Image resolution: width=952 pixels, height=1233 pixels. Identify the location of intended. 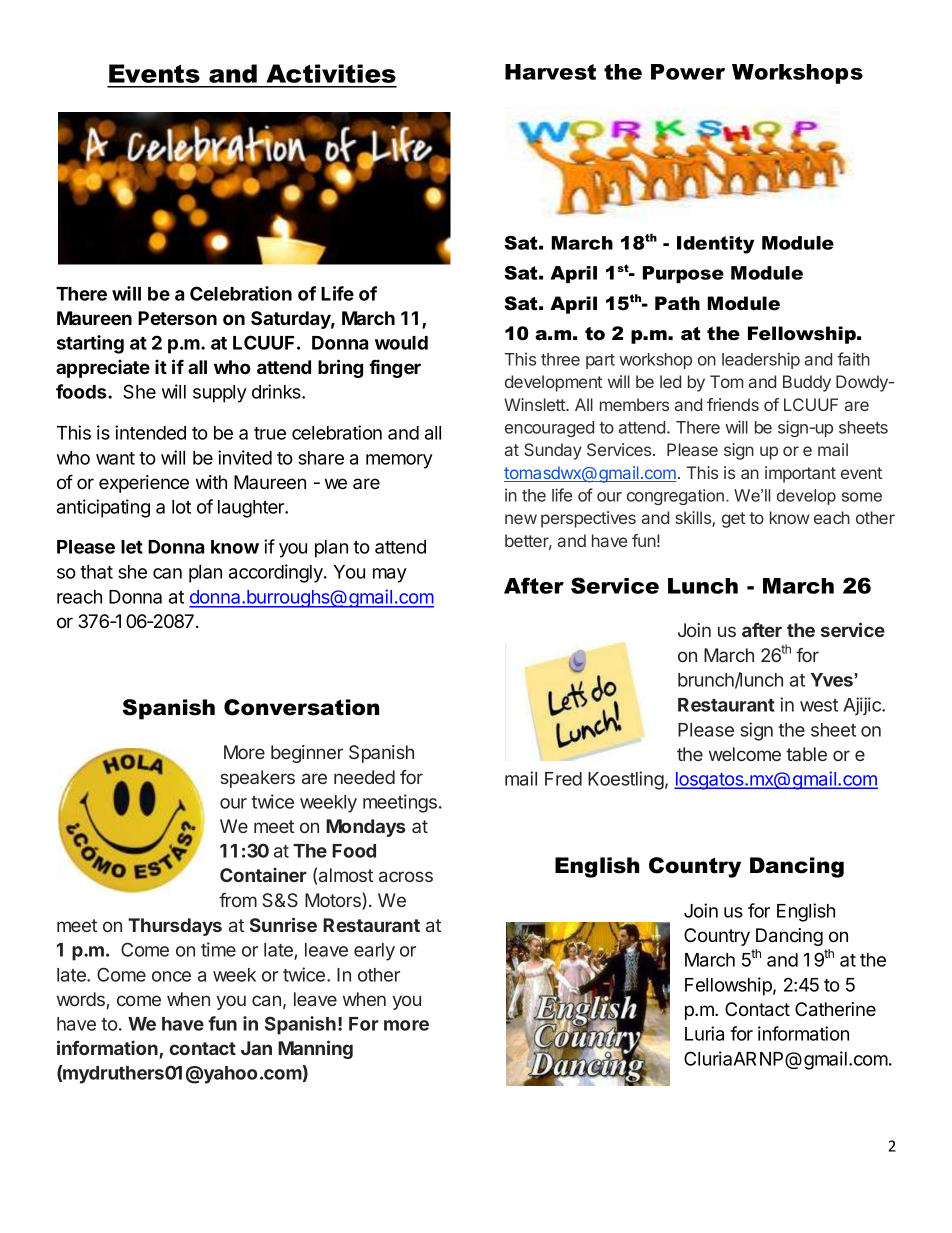
(150, 432).
